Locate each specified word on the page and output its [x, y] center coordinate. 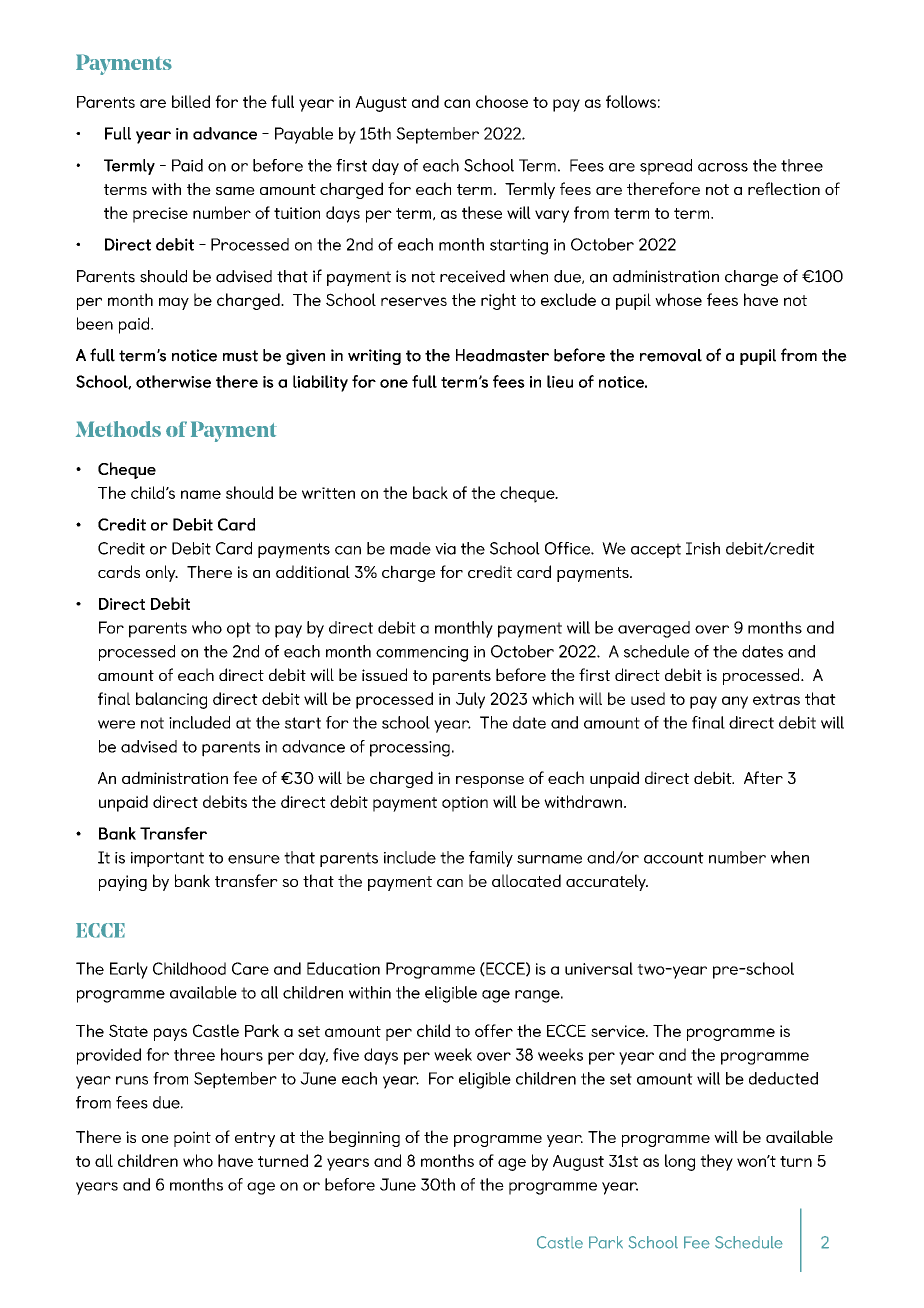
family [491, 859]
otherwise [173, 381]
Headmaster [502, 355]
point [192, 1139]
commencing [422, 654]
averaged [654, 629]
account [674, 858]
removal [671, 355]
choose [502, 101]
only [162, 573]
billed [191, 101]
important [167, 859]
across [723, 167]
